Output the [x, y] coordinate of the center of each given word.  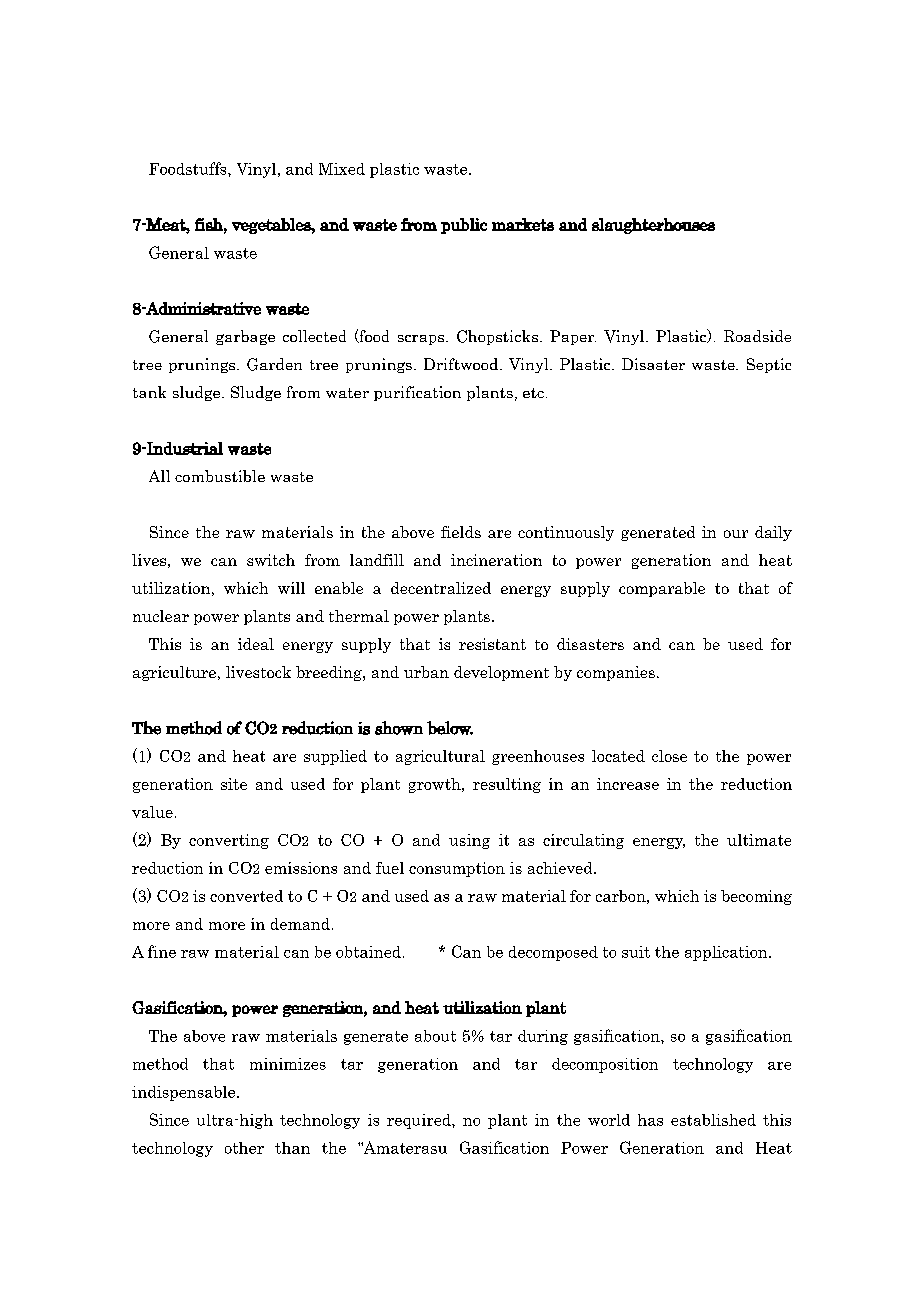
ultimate [759, 840]
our [736, 534]
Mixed [342, 169]
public [464, 226]
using [469, 841]
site [234, 784]
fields [461, 532]
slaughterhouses [653, 226]
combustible [220, 476]
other [244, 1148]
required [420, 1121]
